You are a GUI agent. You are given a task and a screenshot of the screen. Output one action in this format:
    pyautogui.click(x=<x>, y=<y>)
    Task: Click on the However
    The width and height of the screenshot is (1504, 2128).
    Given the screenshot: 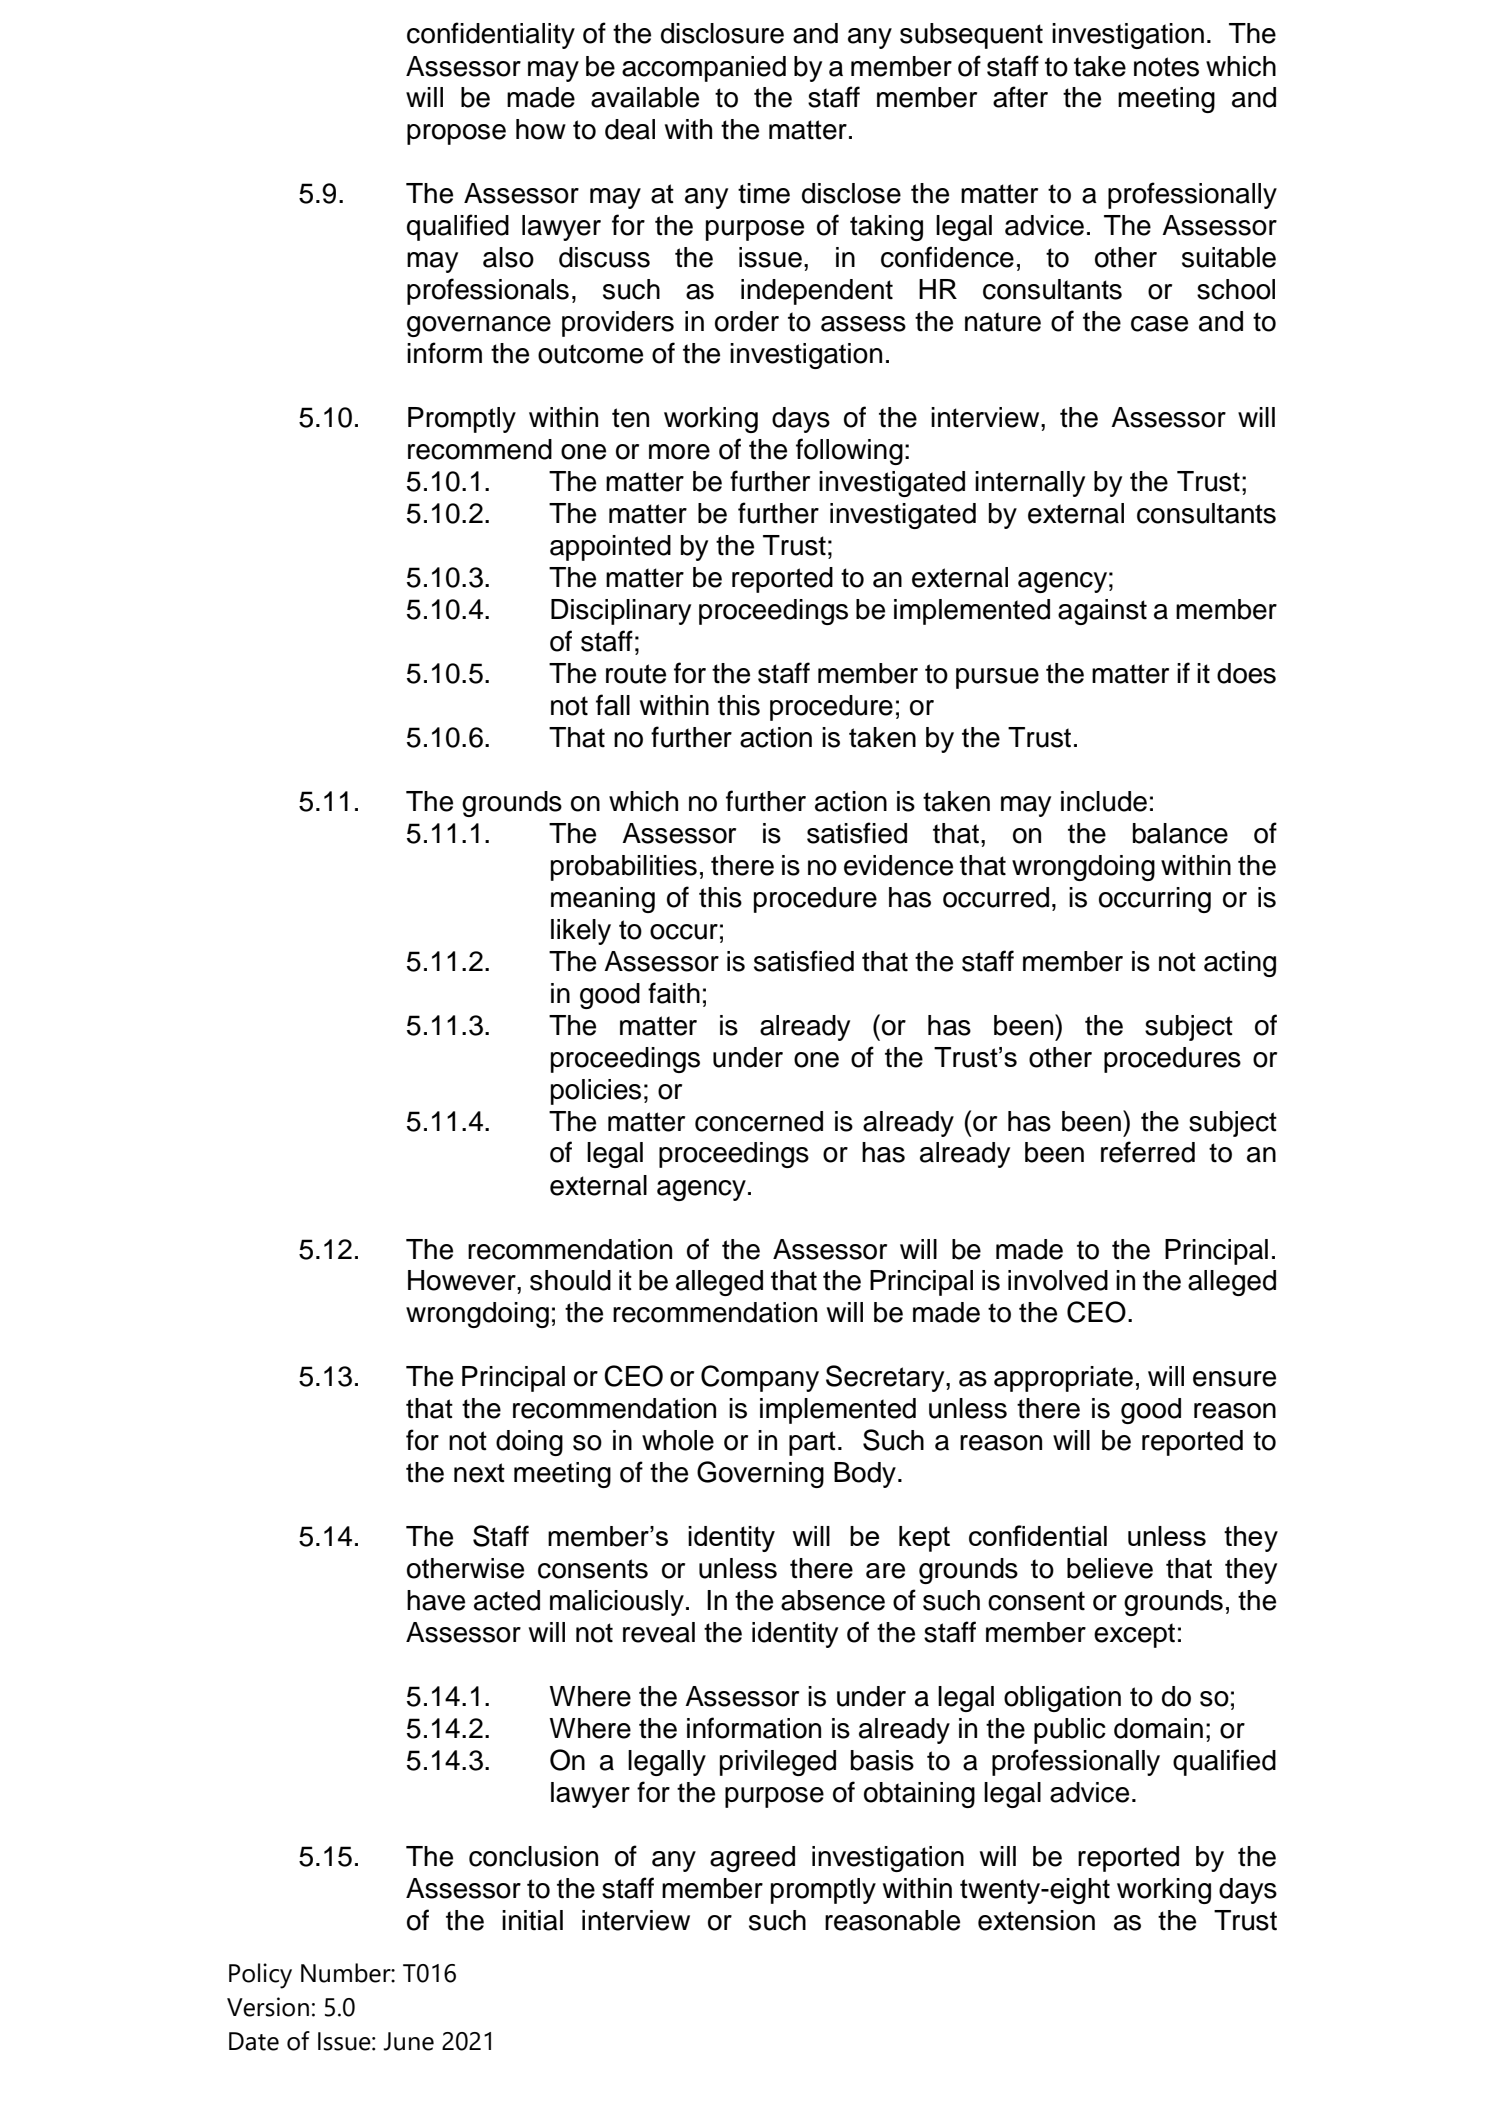 What is the action you would take?
    pyautogui.click(x=463, y=1280)
